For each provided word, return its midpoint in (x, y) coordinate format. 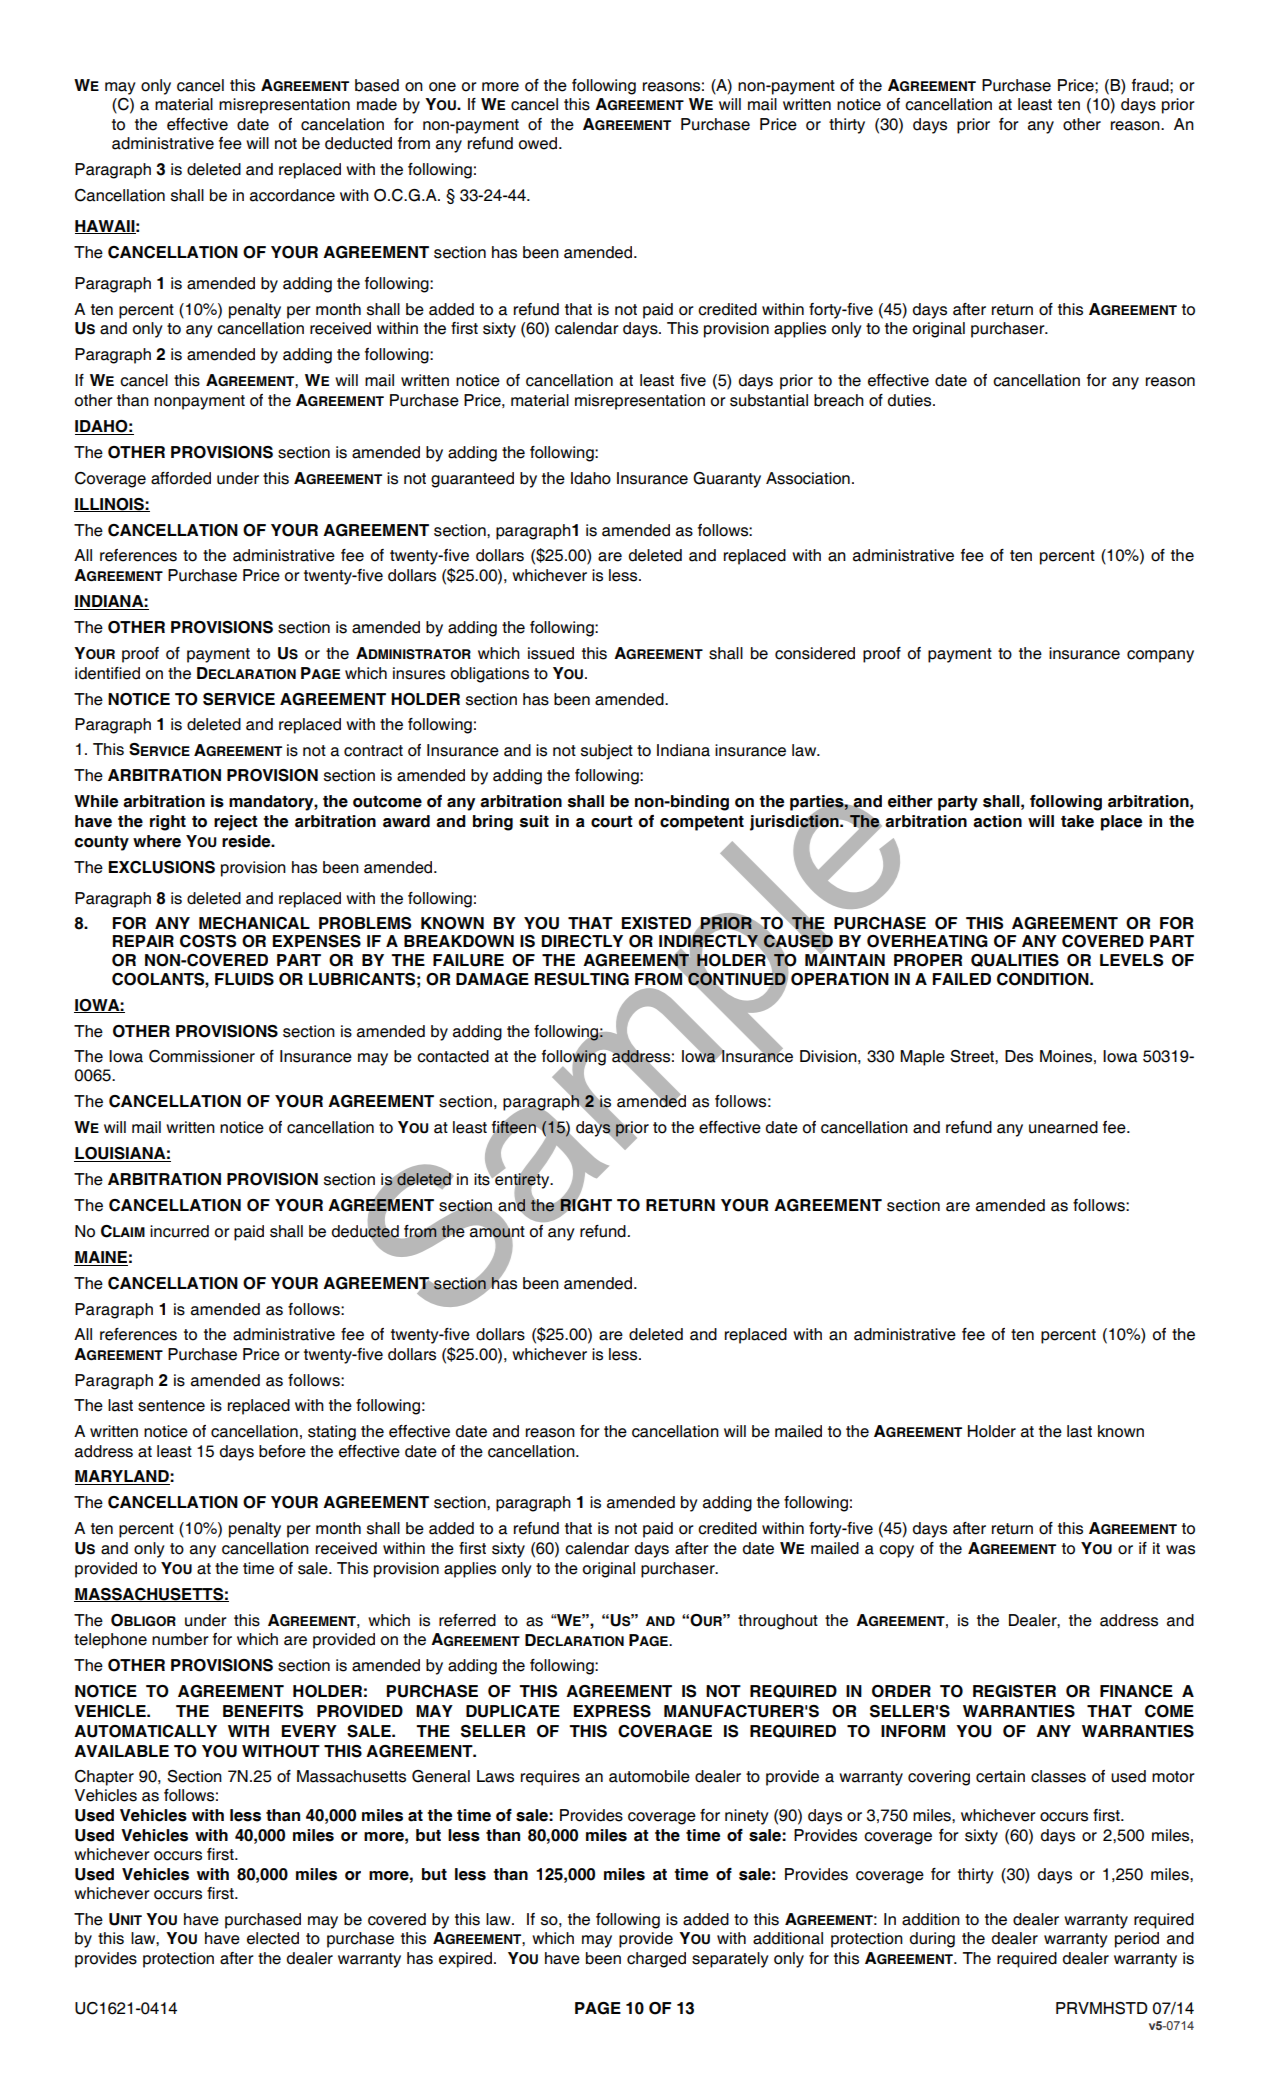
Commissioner (202, 1056)
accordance (292, 195)
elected (273, 1938)
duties (911, 400)
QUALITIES (1015, 960)
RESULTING (582, 979)
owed (539, 143)
